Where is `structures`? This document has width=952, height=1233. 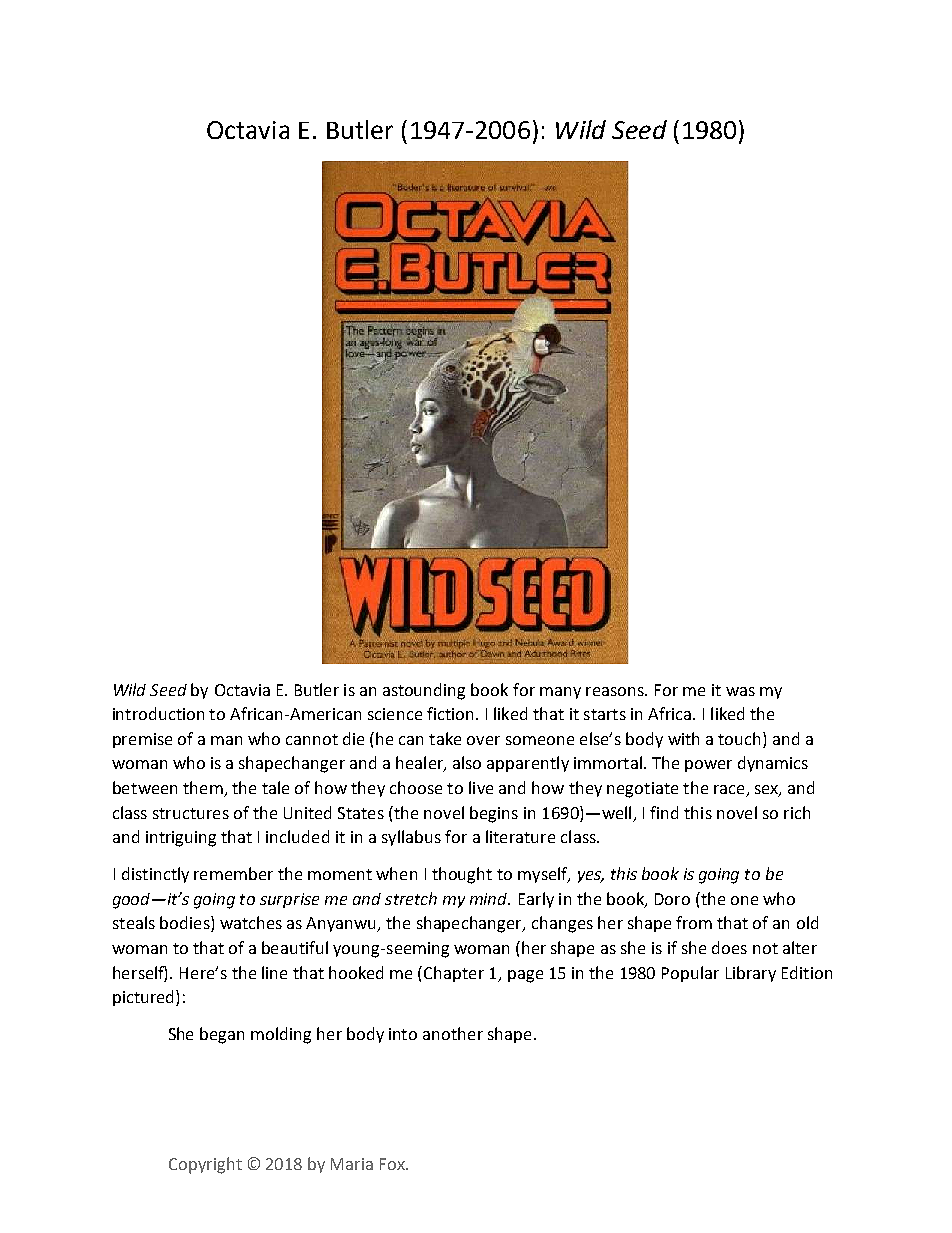
structures is located at coordinates (191, 813).
